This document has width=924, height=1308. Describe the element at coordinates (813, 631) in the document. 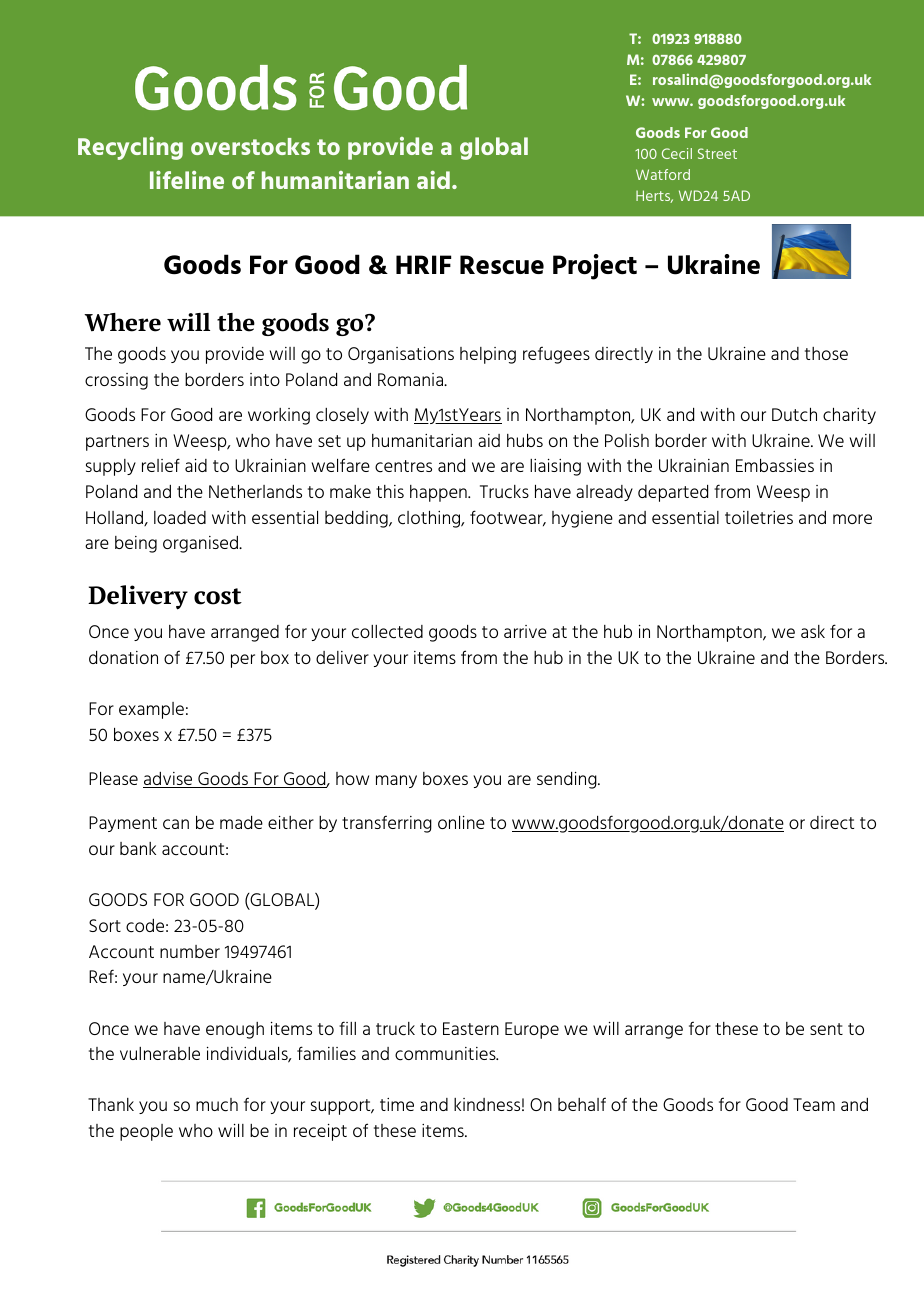

I see `ask` at that location.
